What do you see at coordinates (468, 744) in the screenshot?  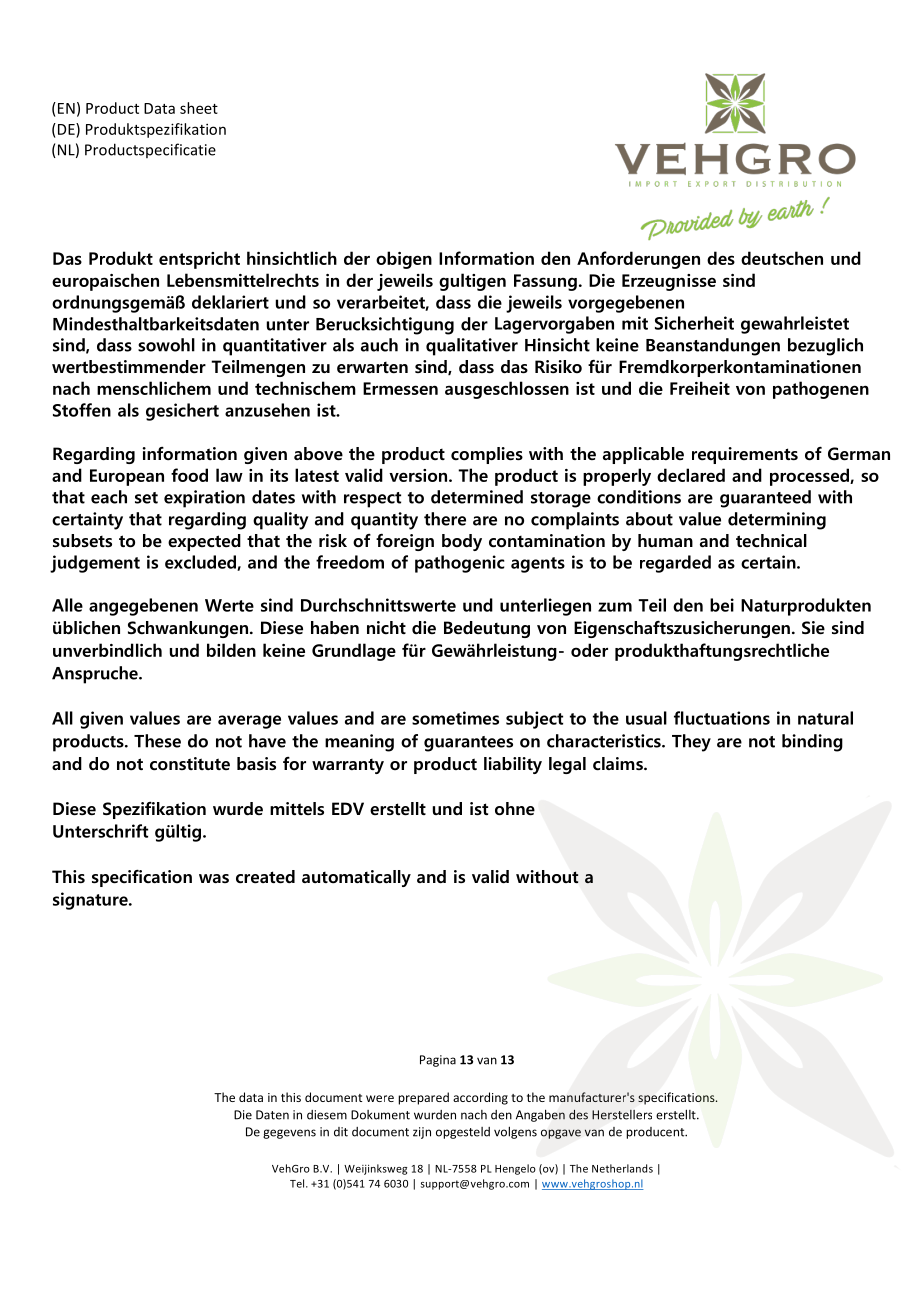 I see `guarantees` at bounding box center [468, 744].
